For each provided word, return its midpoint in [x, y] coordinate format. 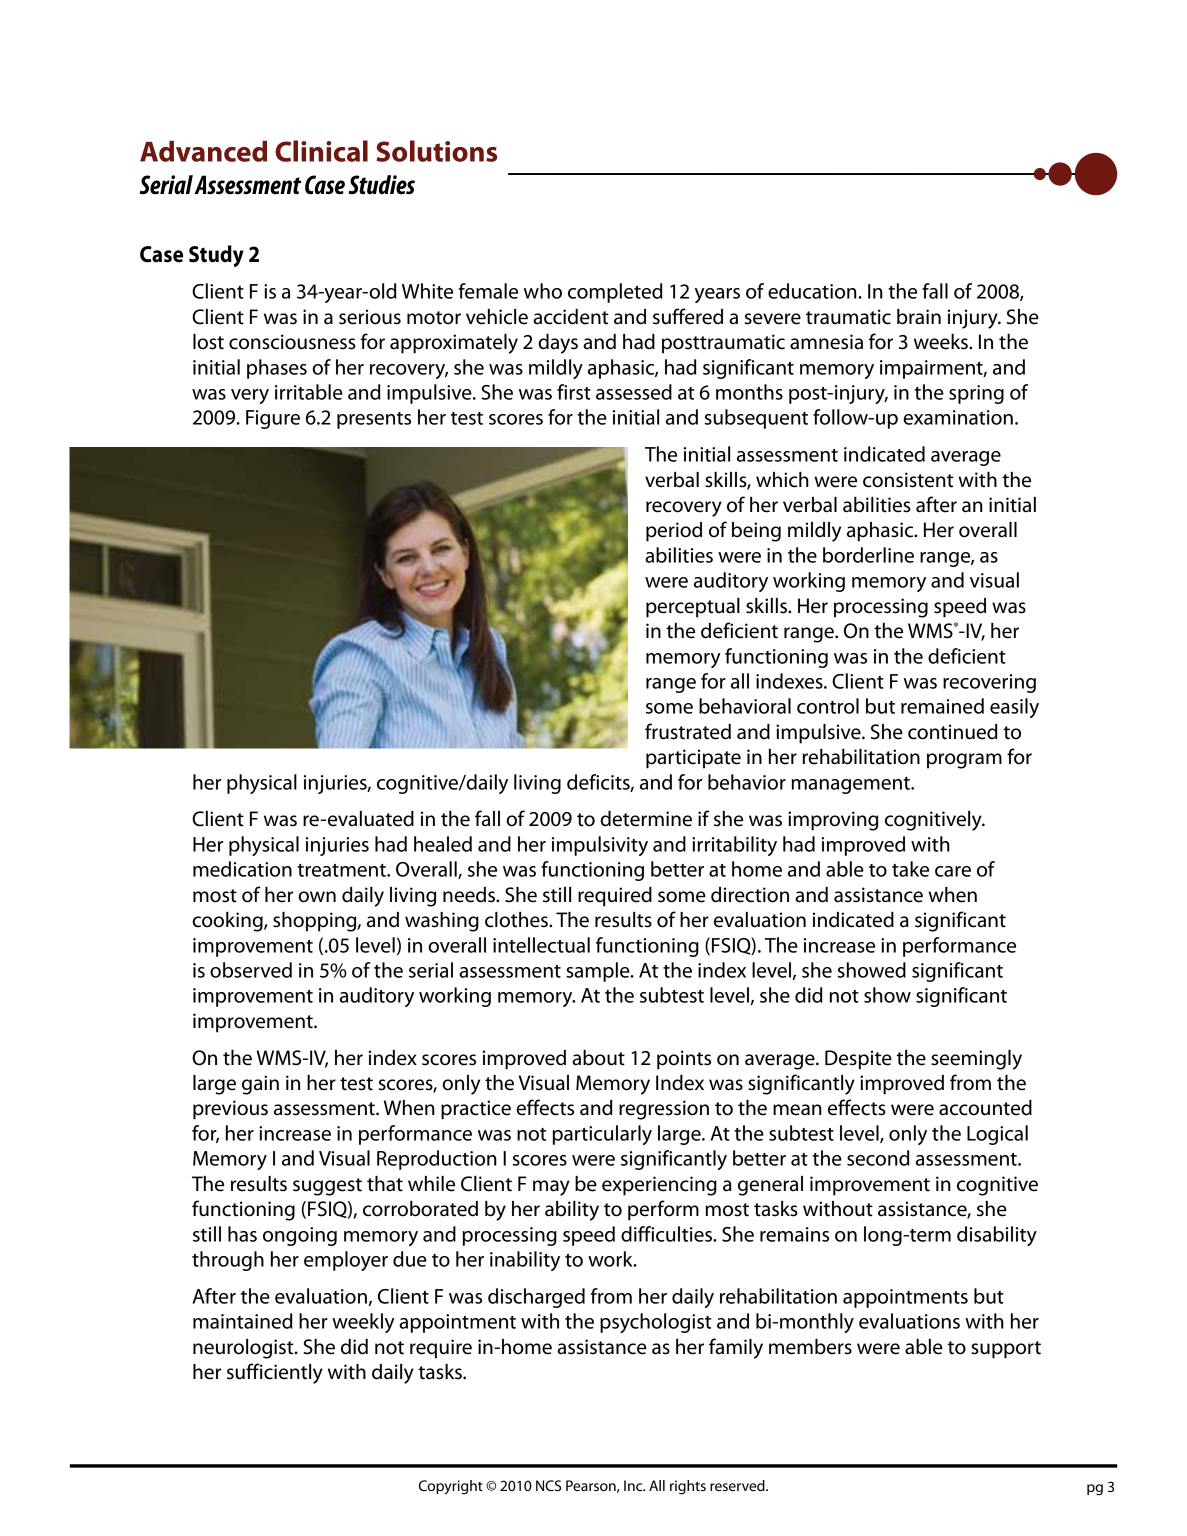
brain [919, 317]
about [598, 1058]
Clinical [321, 151]
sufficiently [275, 1373]
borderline [868, 555]
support [1006, 1350]
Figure [273, 419]
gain [260, 1085]
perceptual [693, 608]
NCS [548, 1485]
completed [615, 293]
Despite [858, 1060]
